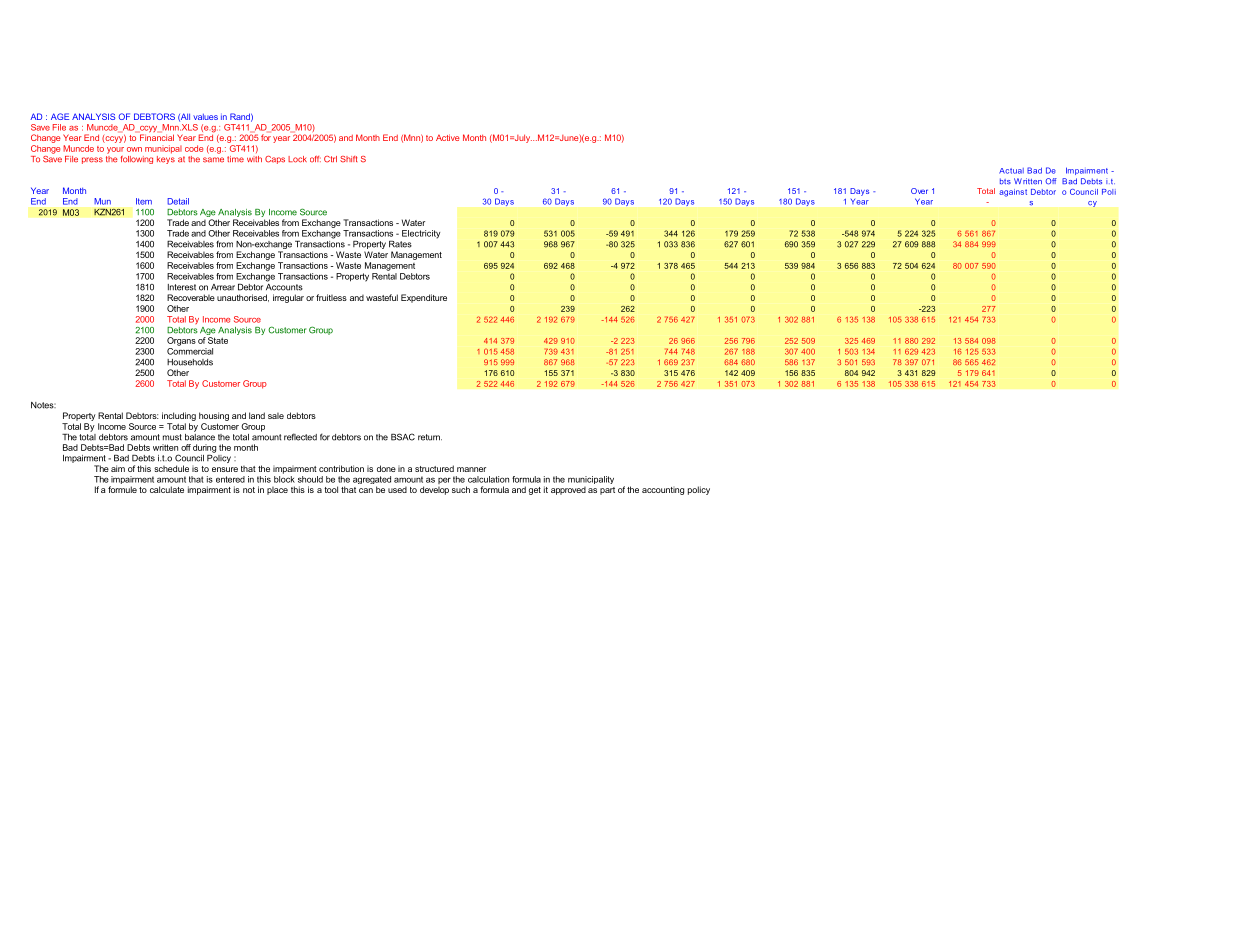  Describe the element at coordinates (230, 479) in the screenshot. I see `entered` at that location.
